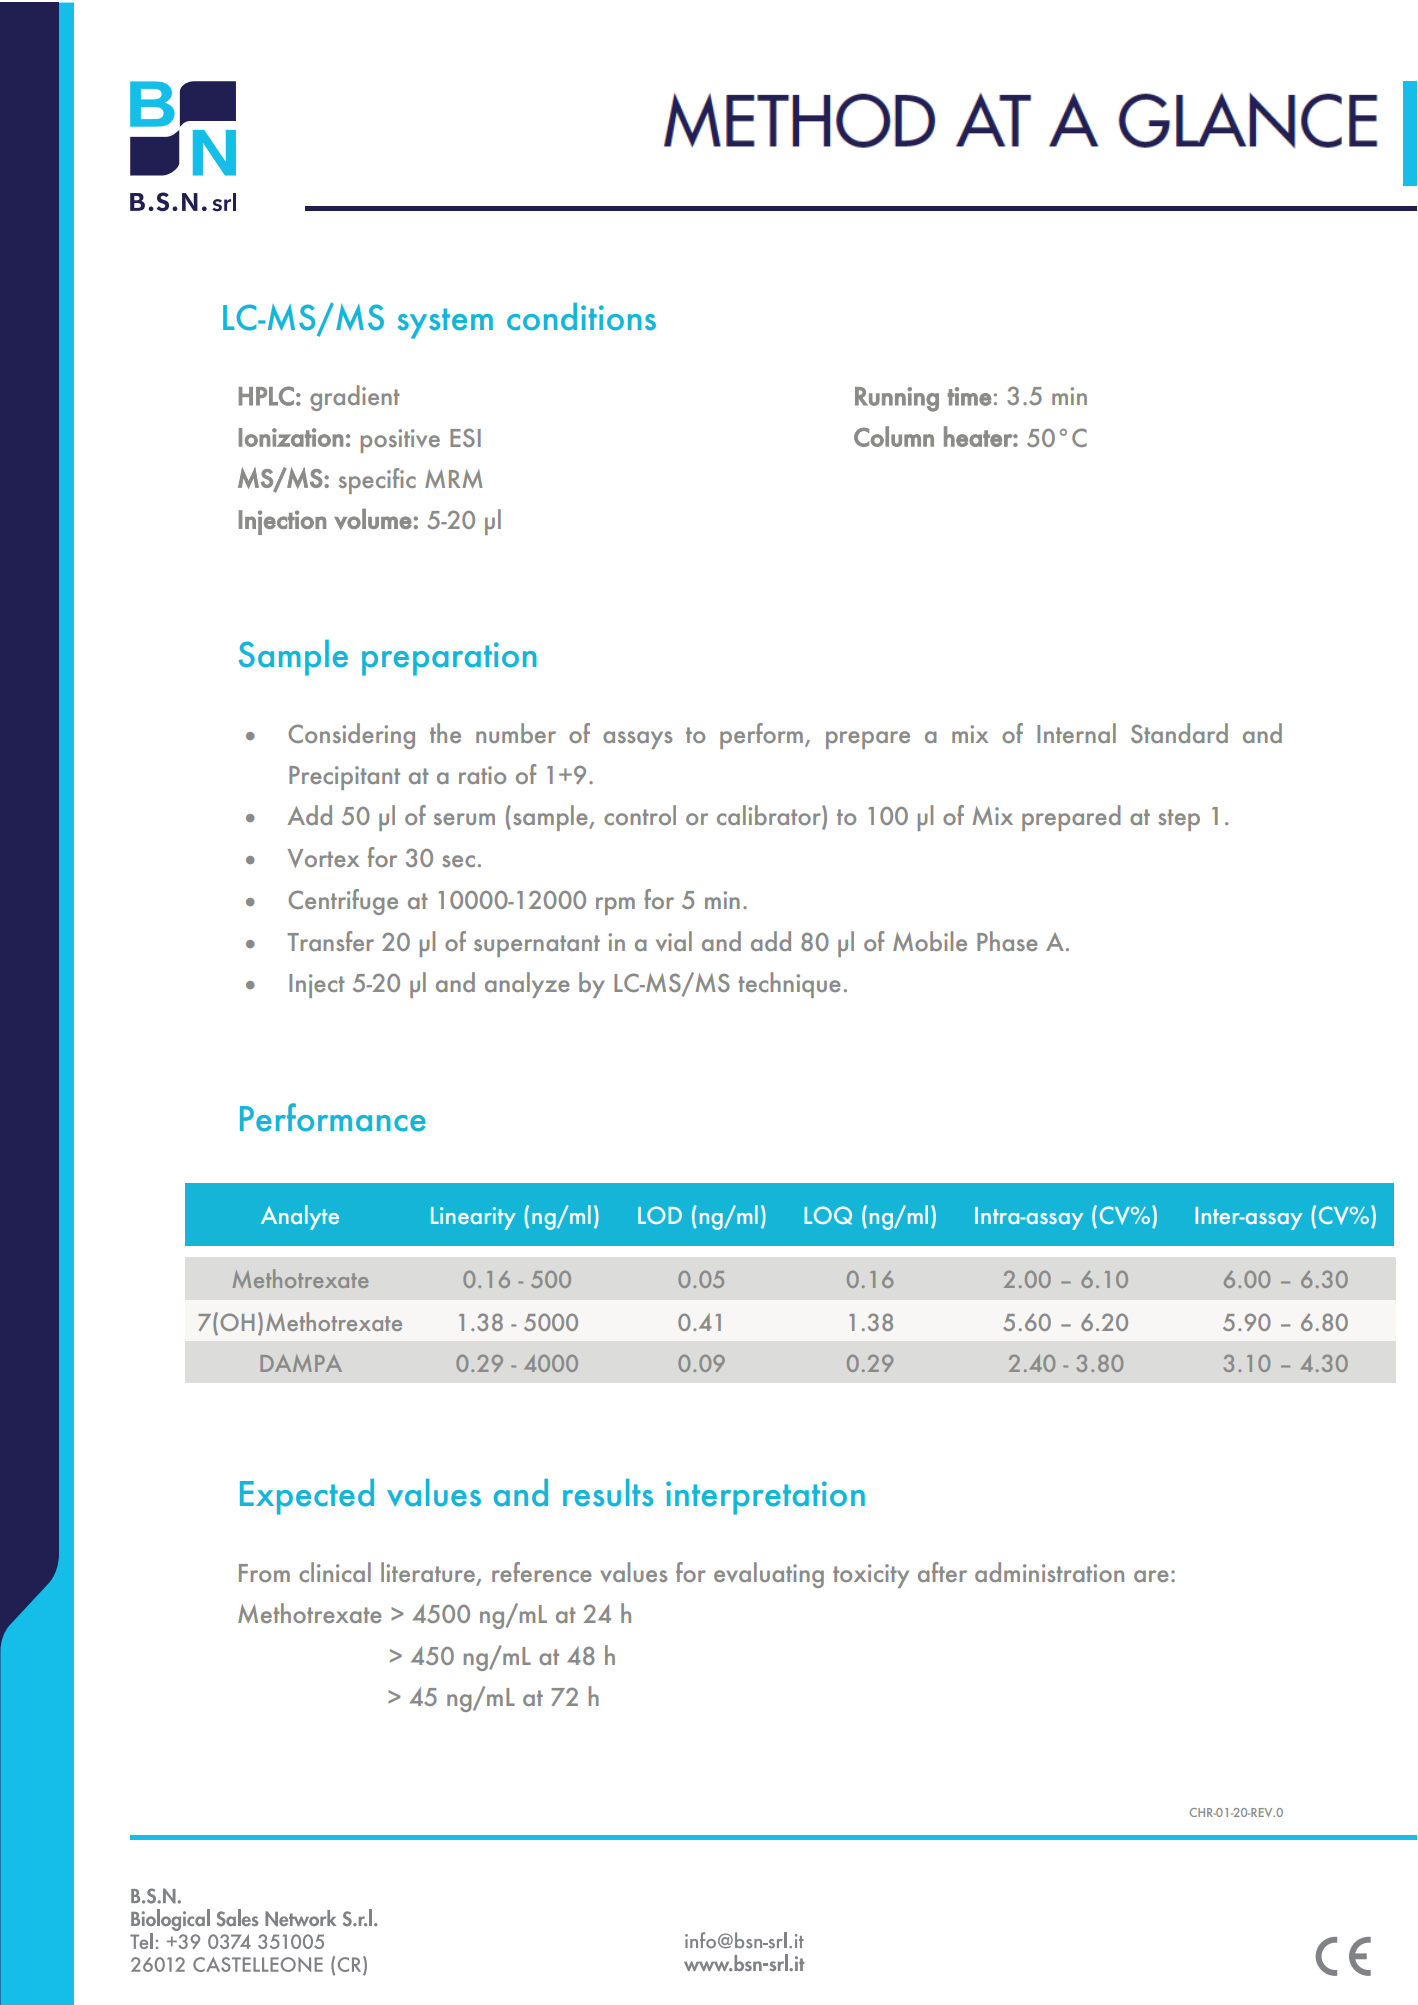  I want to click on vial, so click(674, 941).
